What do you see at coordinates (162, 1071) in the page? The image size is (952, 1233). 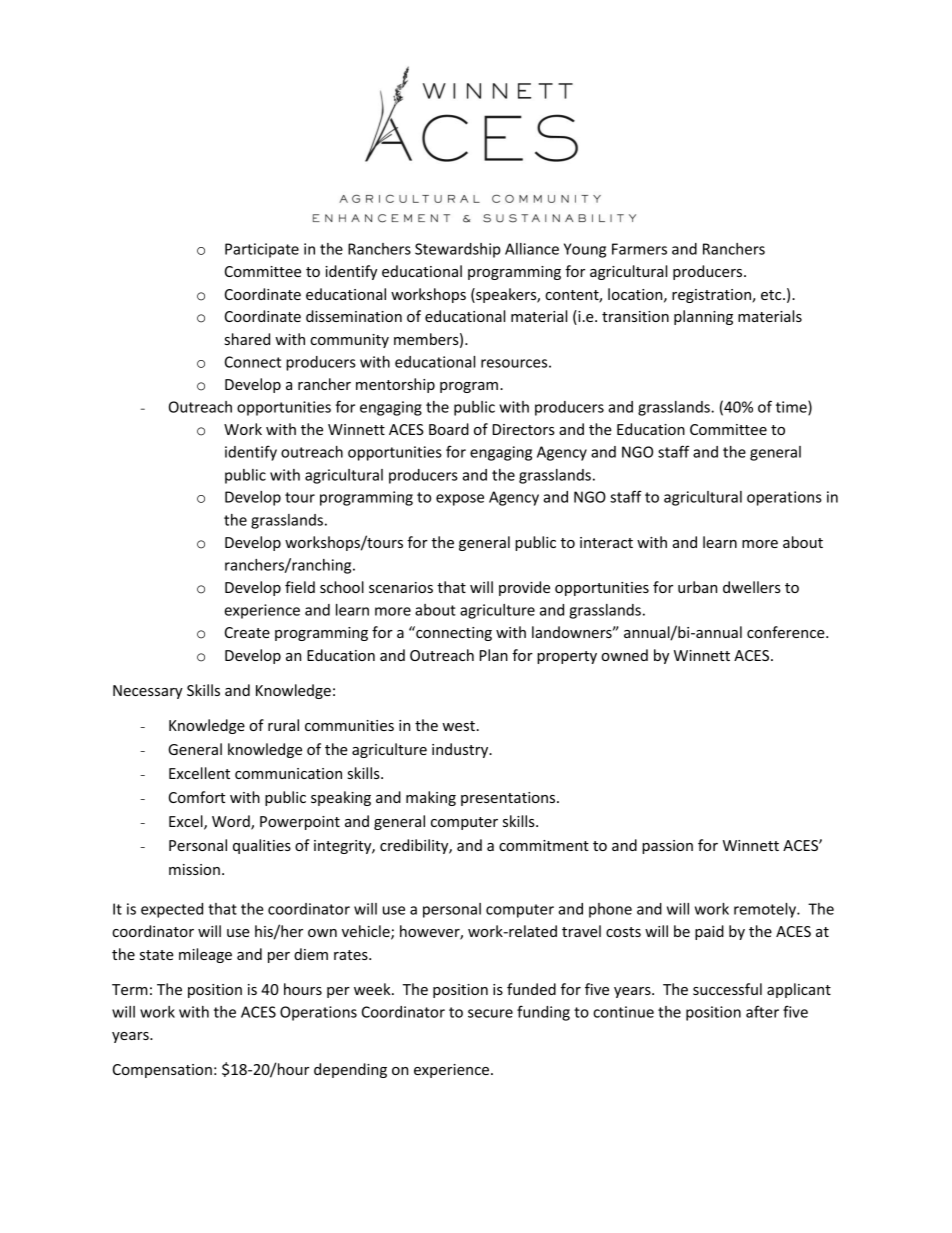 I see `Compensation` at bounding box center [162, 1071].
